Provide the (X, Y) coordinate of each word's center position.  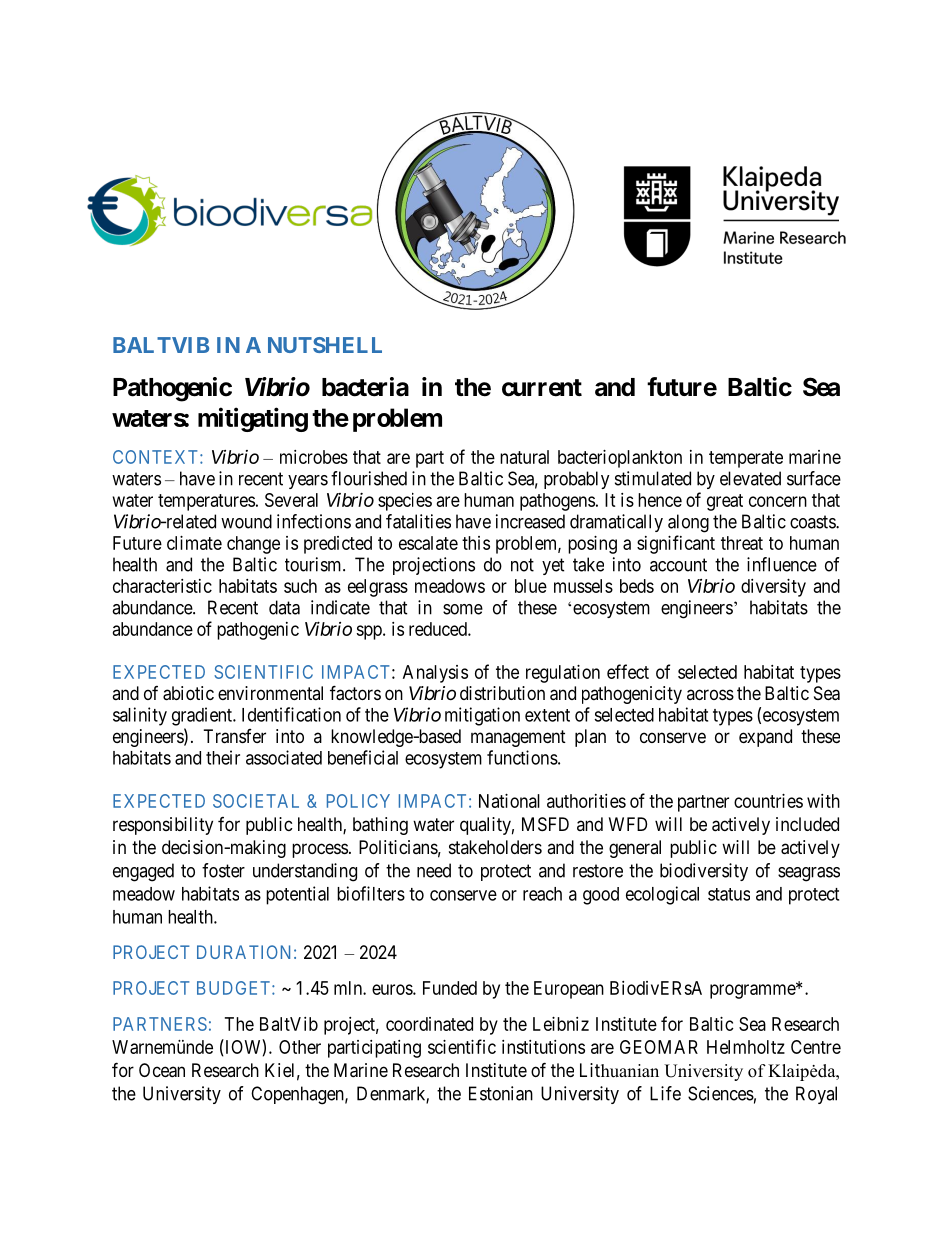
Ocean (162, 1070)
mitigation (482, 716)
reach (542, 894)
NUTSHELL (325, 345)
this (476, 543)
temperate (746, 459)
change (253, 545)
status (729, 894)
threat (742, 543)
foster (223, 870)
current (542, 388)
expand (765, 738)
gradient (203, 716)
